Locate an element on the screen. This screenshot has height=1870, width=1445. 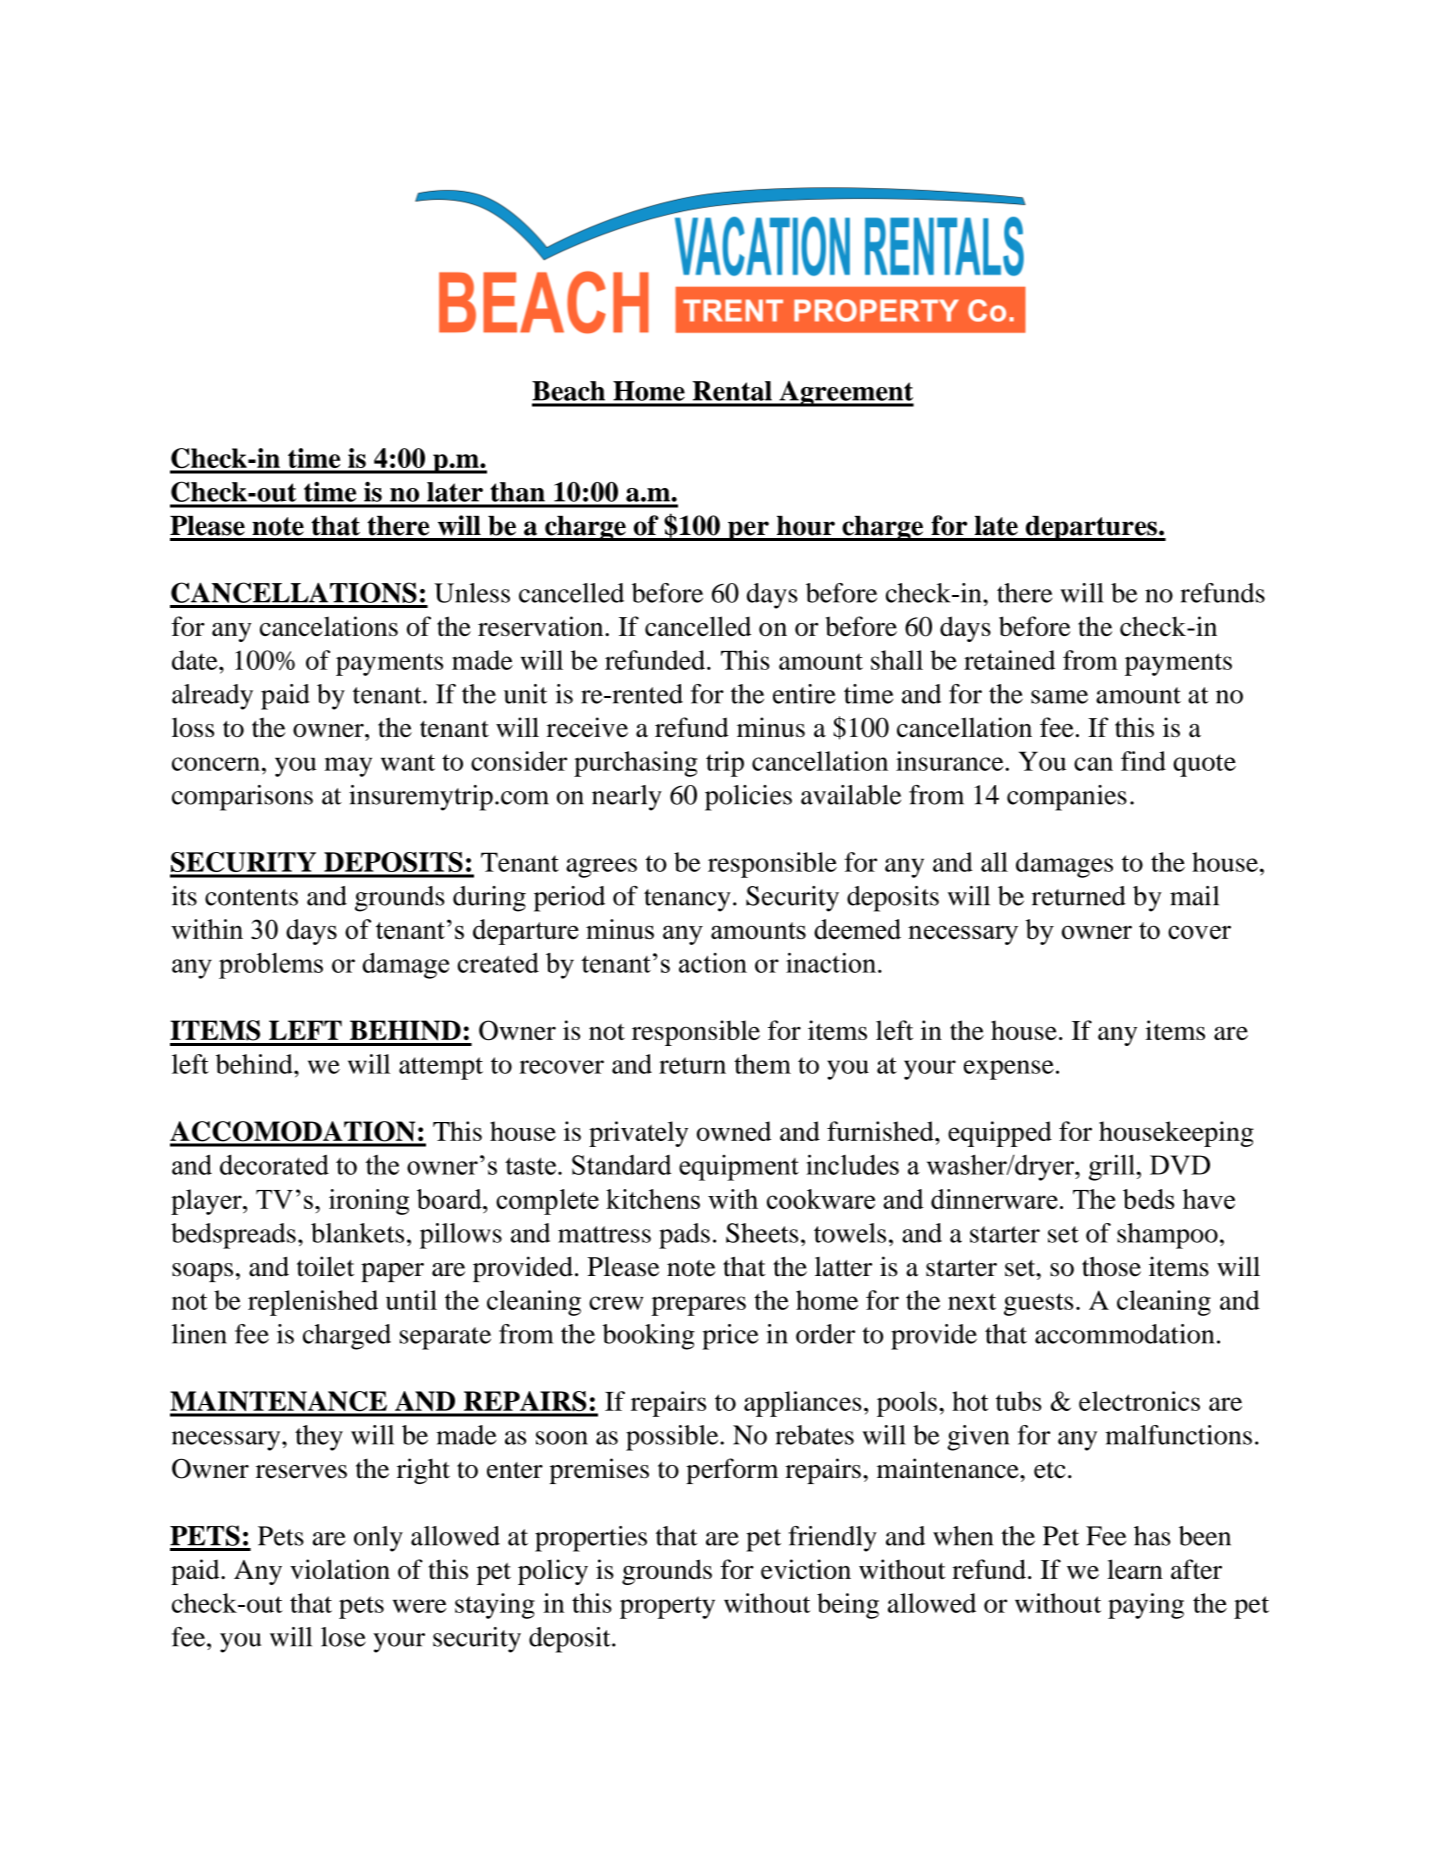
Unless is located at coordinates (472, 593).
